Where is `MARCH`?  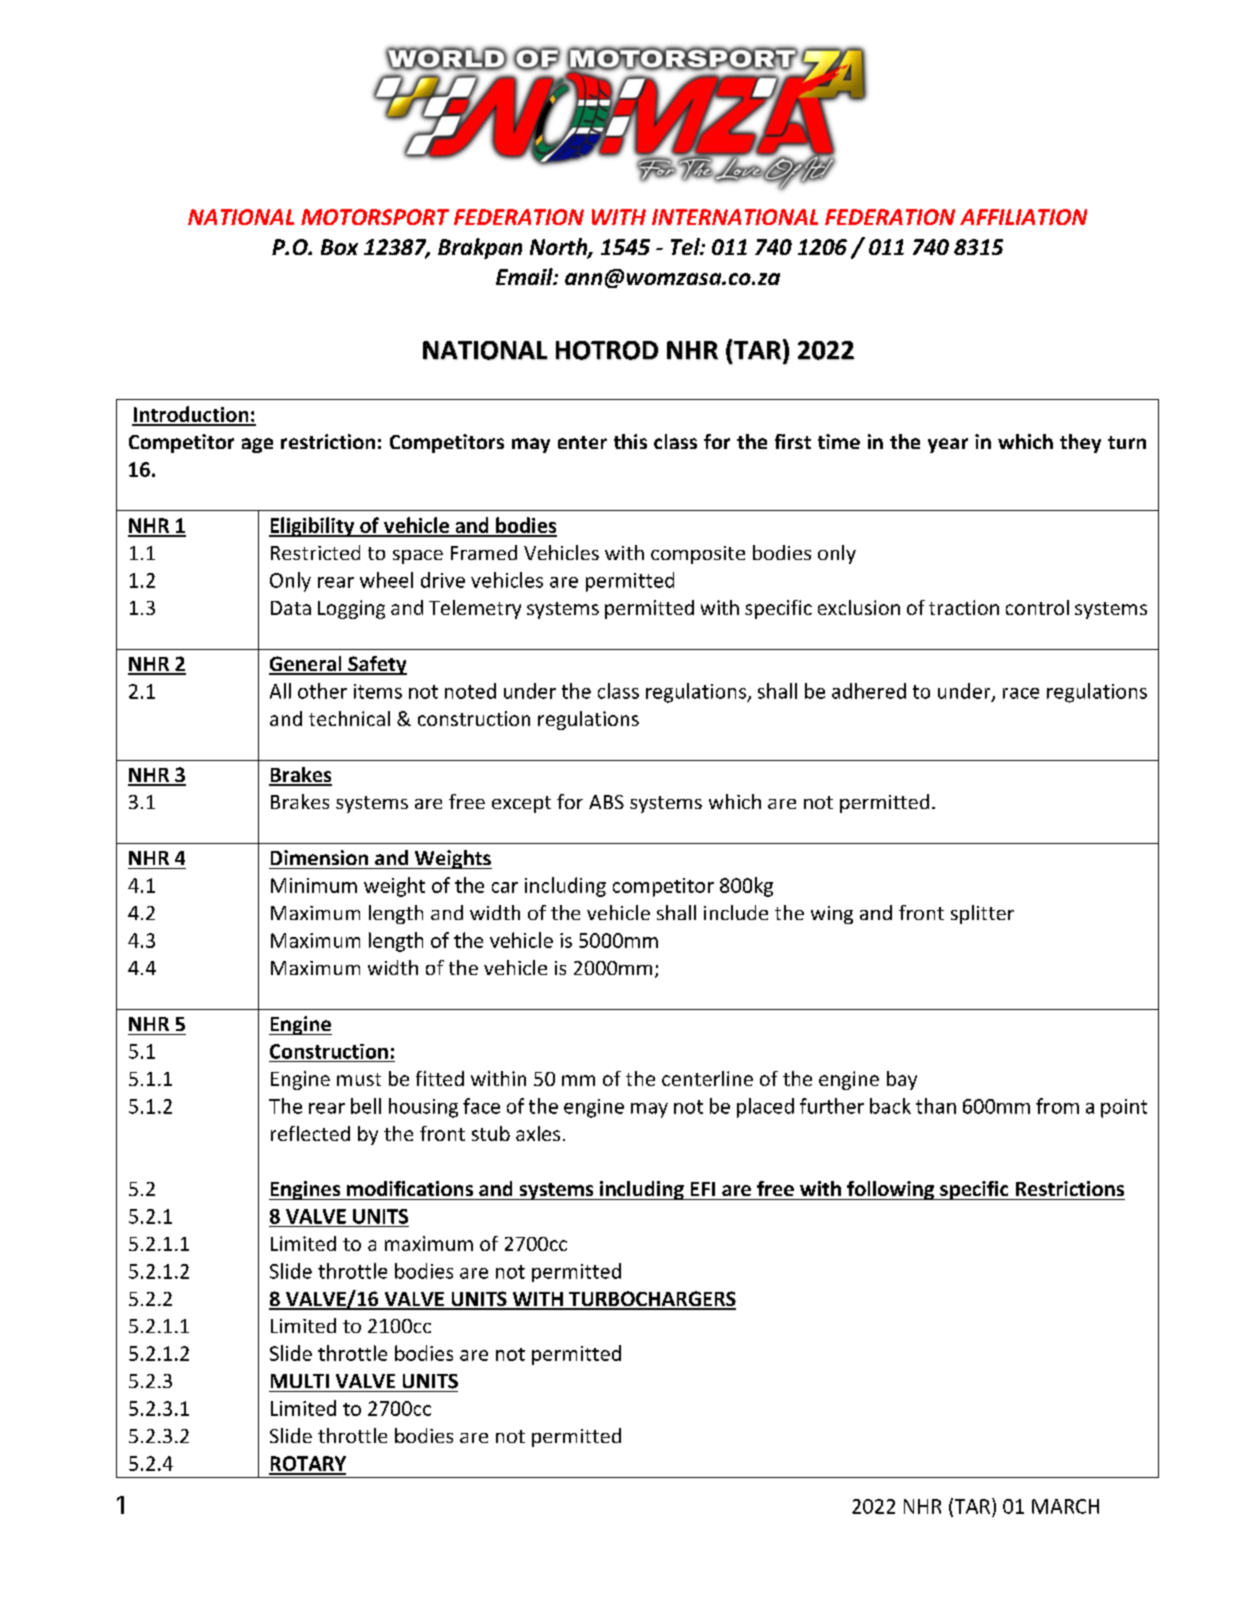
MARCH is located at coordinates (1065, 1506).
